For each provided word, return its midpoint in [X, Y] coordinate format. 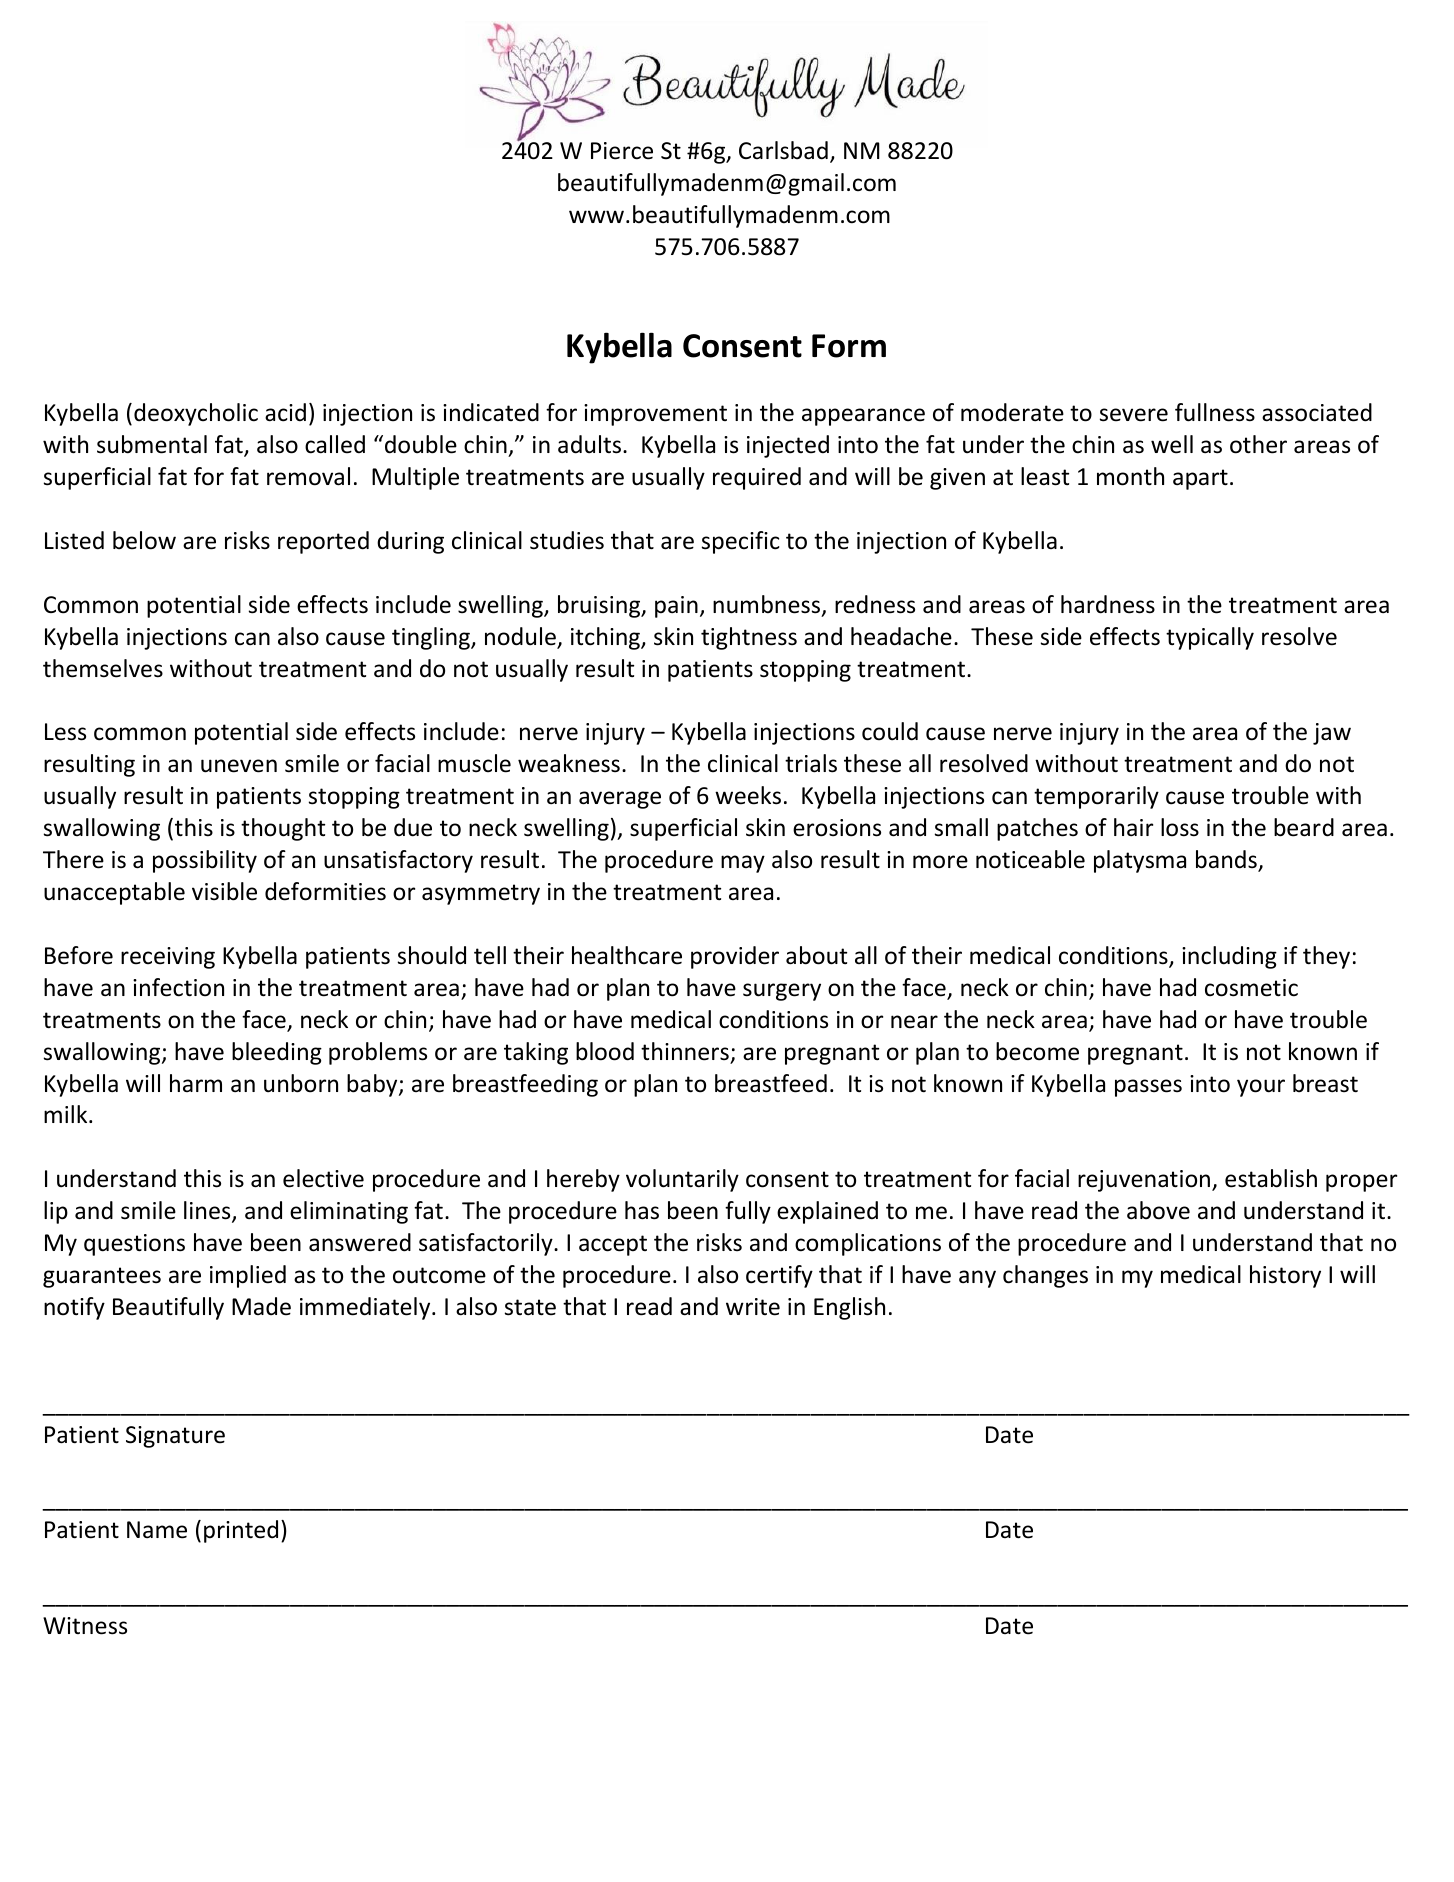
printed [241, 1531]
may [743, 864]
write [753, 1307]
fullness [1215, 412]
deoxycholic [196, 414]
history [1285, 1276]
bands [1227, 860]
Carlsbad [783, 150]
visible [224, 891]
